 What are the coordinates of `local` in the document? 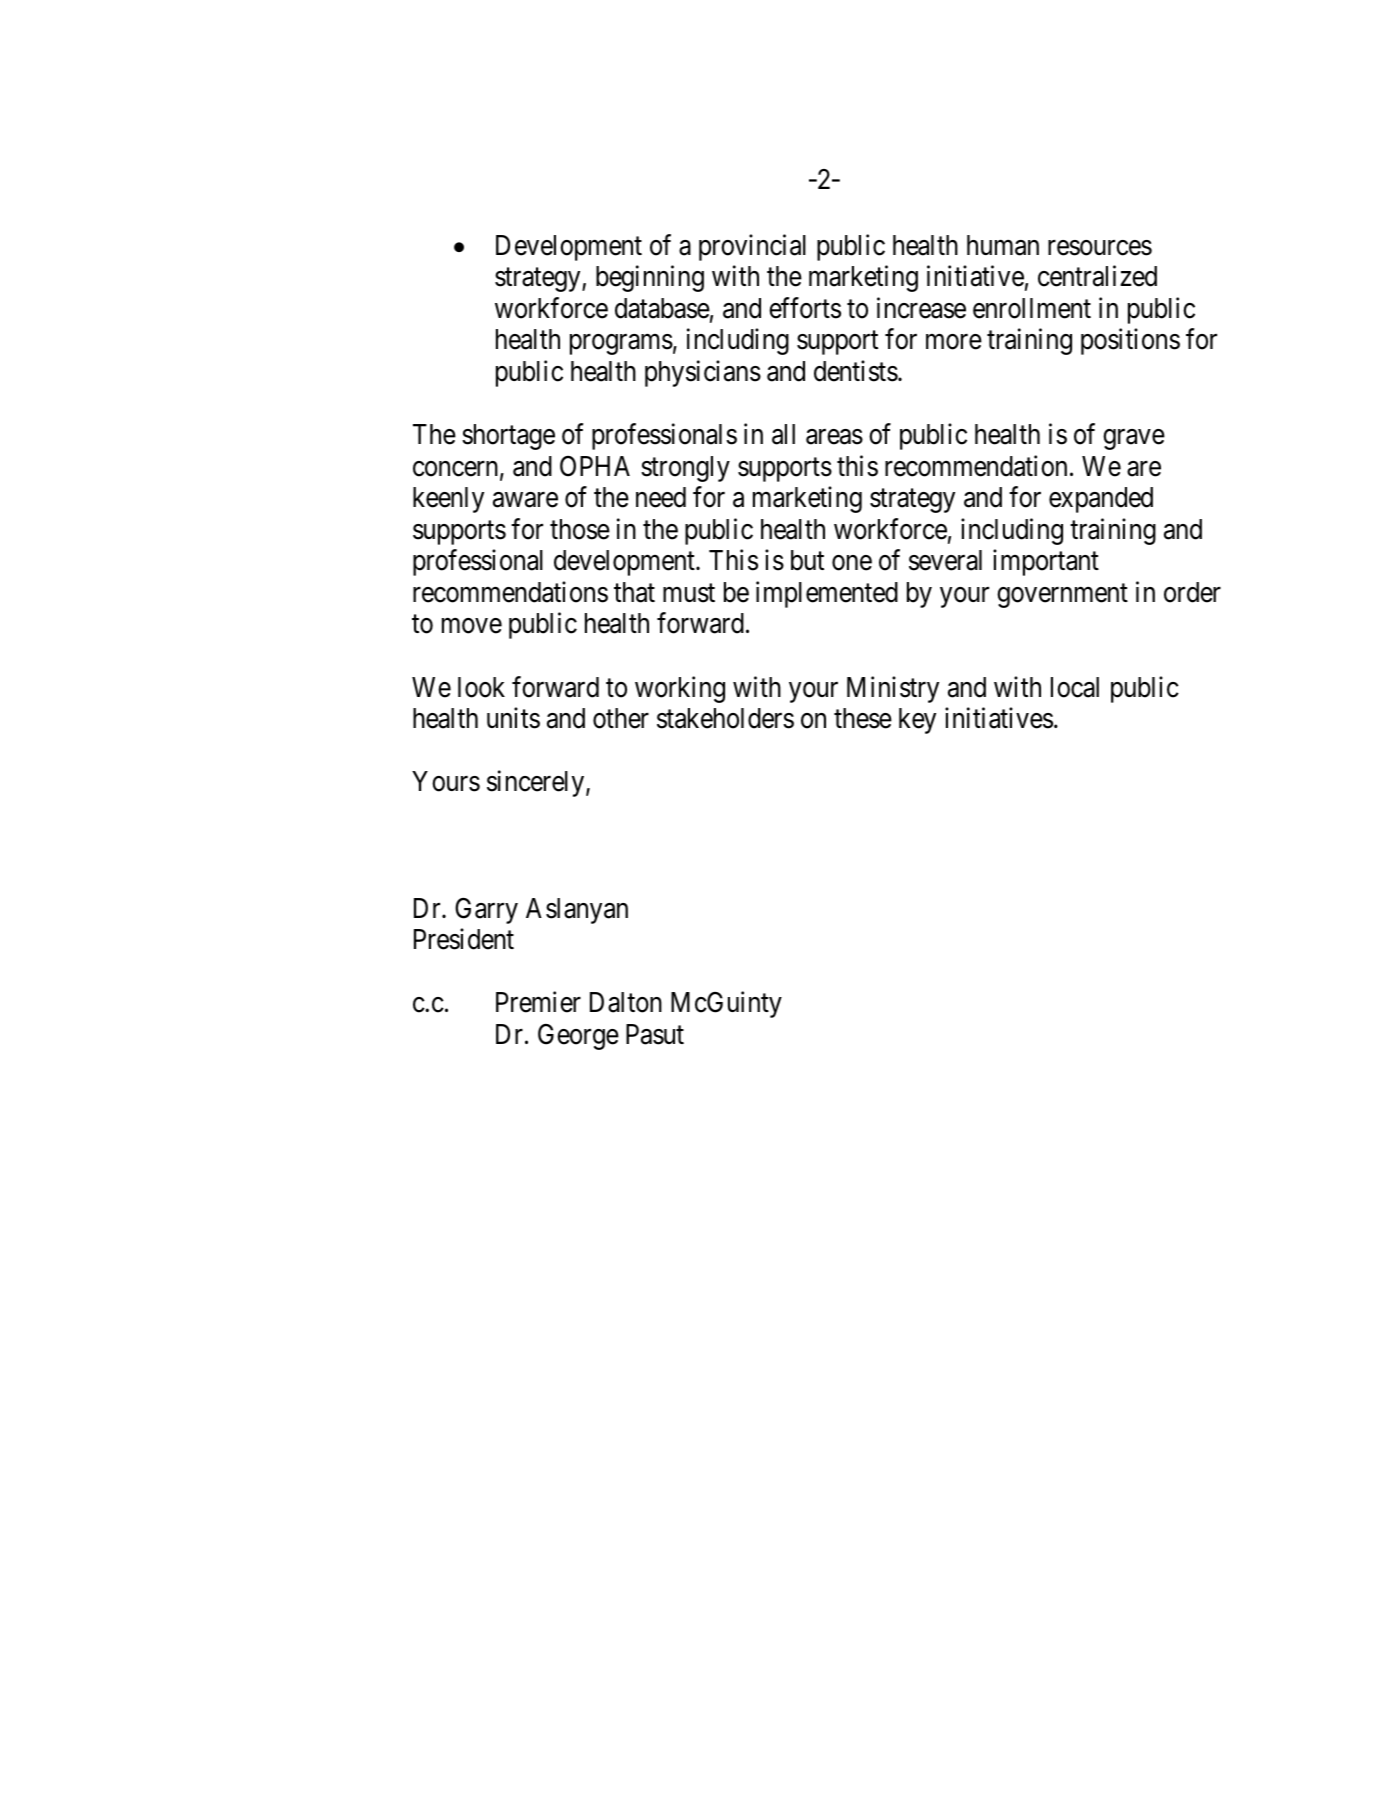 It's located at (1075, 687).
